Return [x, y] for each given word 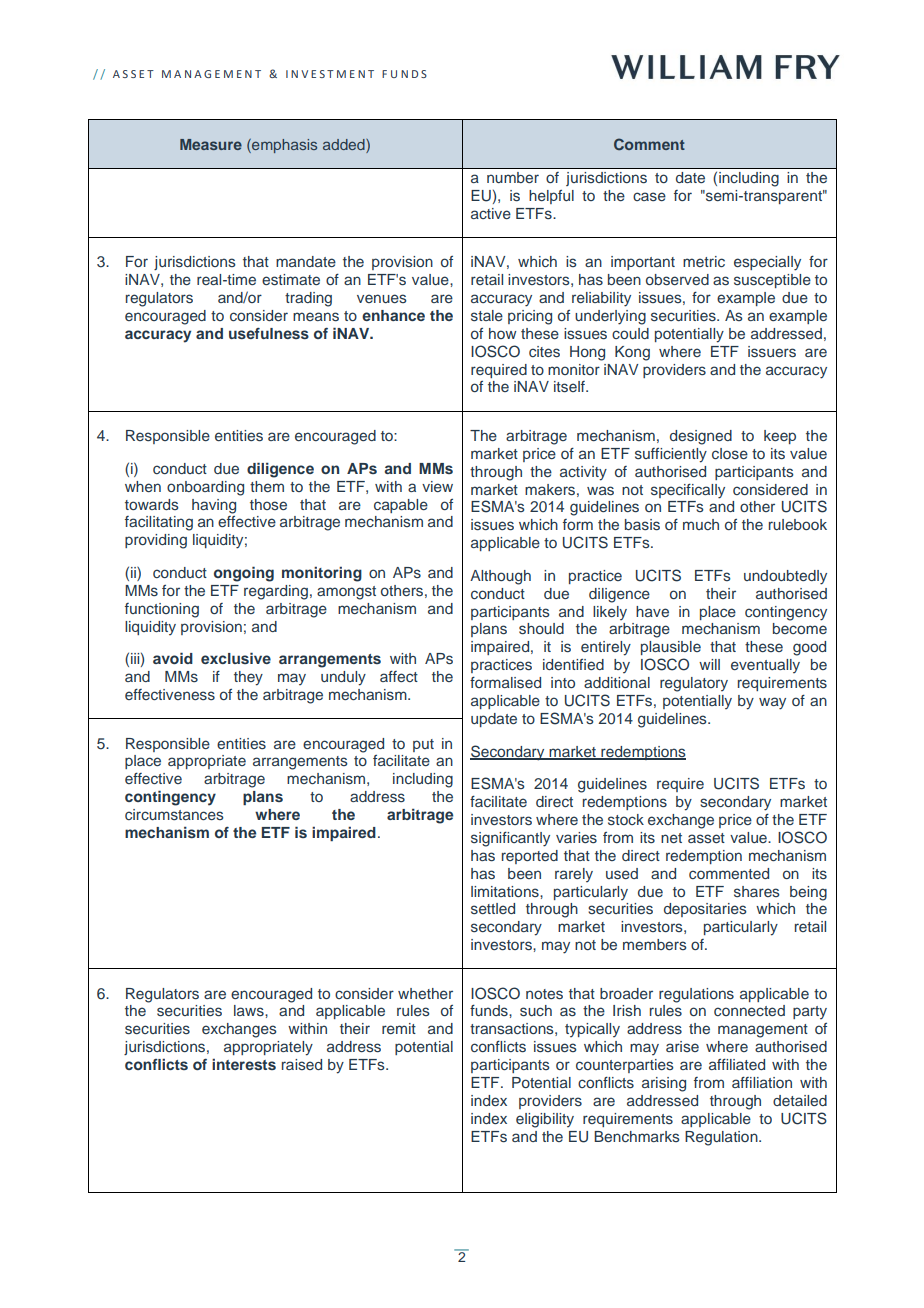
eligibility [545, 1120]
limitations [506, 891]
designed [701, 437]
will [709, 664]
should [541, 629]
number [513, 177]
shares [757, 891]
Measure [211, 144]
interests [244, 1064]
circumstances [174, 814]
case [649, 196]
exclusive [236, 658]
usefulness [269, 333]
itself [570, 387]
